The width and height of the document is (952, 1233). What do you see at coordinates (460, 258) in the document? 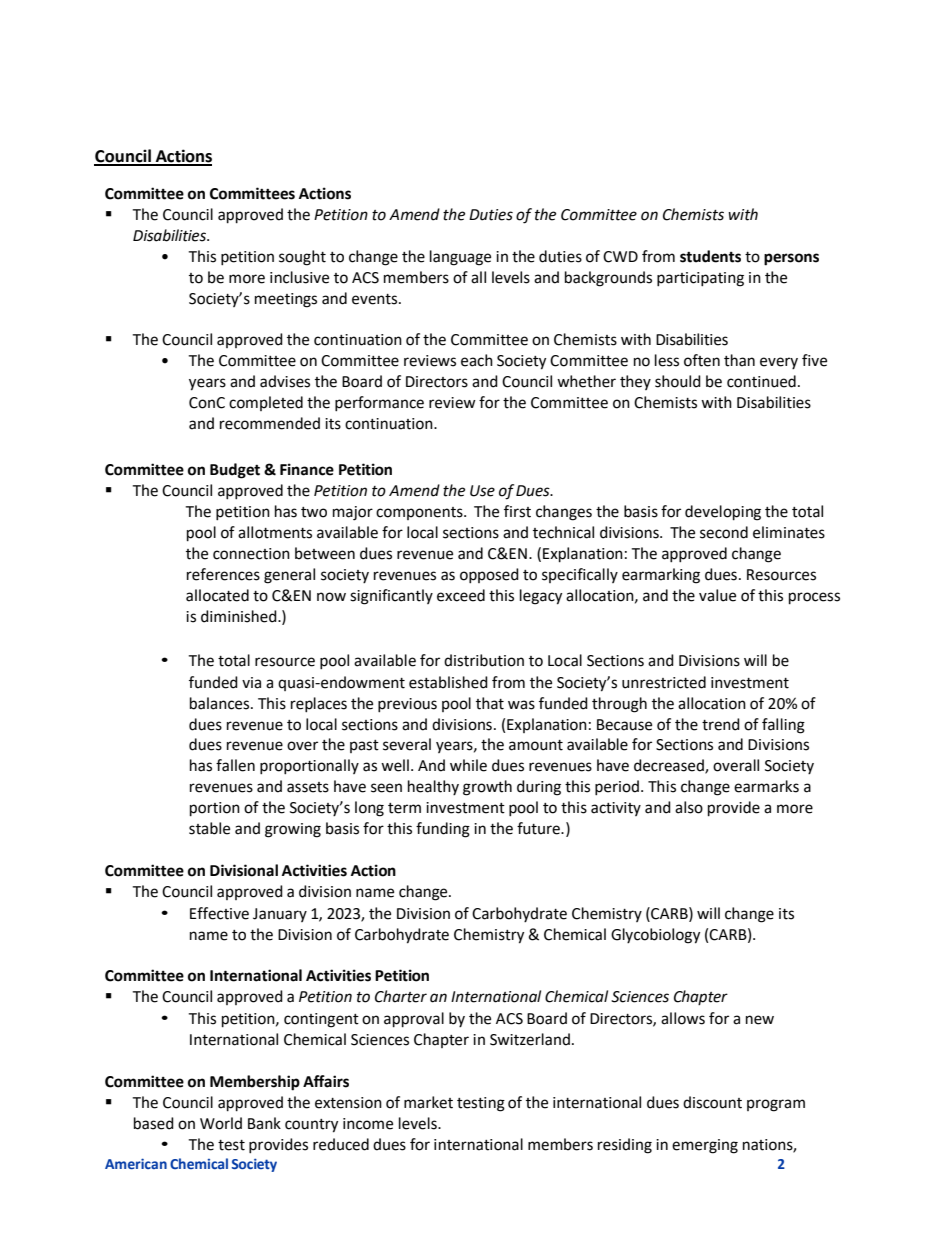
I see `language` at bounding box center [460, 258].
